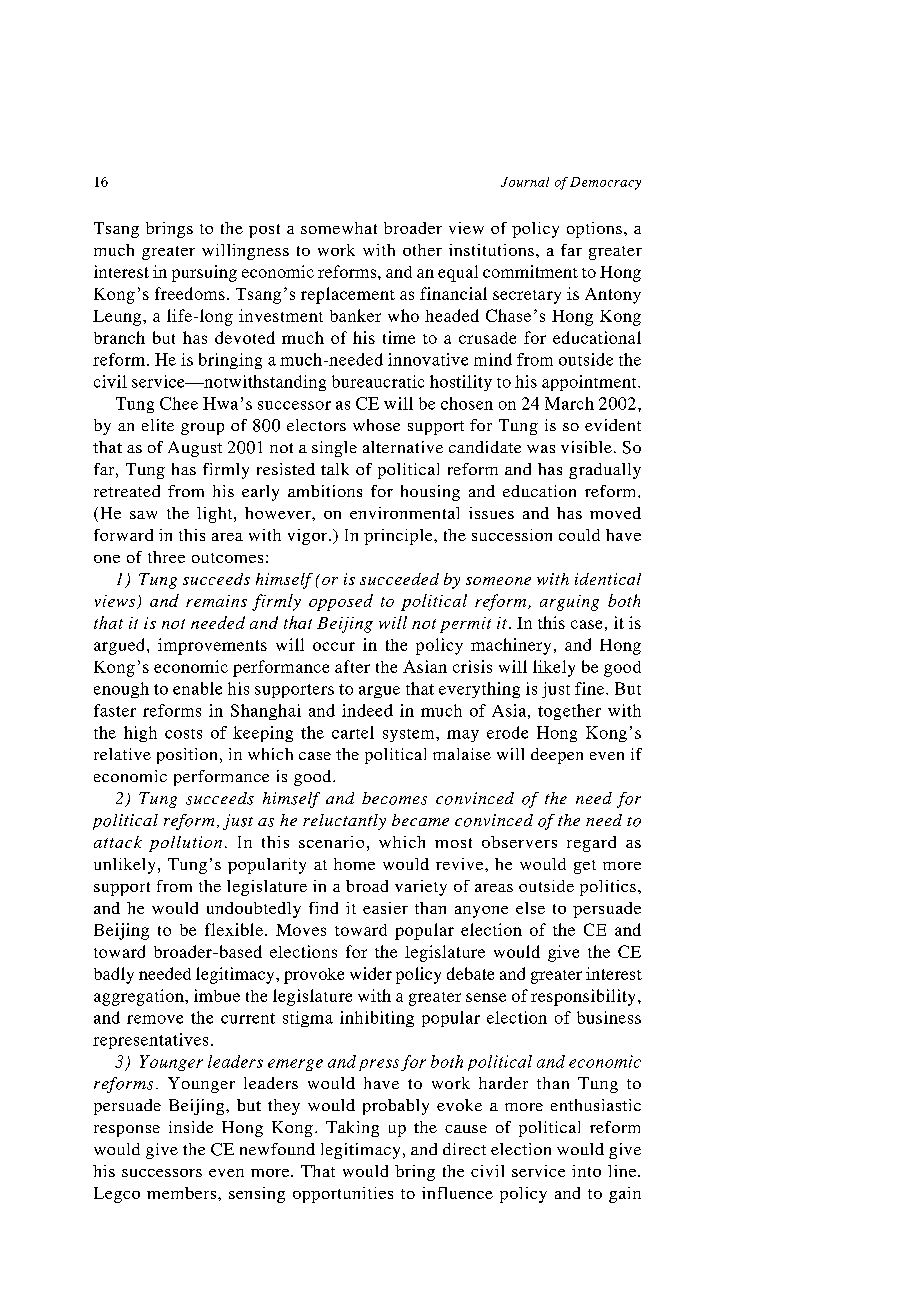  Describe the element at coordinates (594, 230) in the page. I see `options` at that location.
